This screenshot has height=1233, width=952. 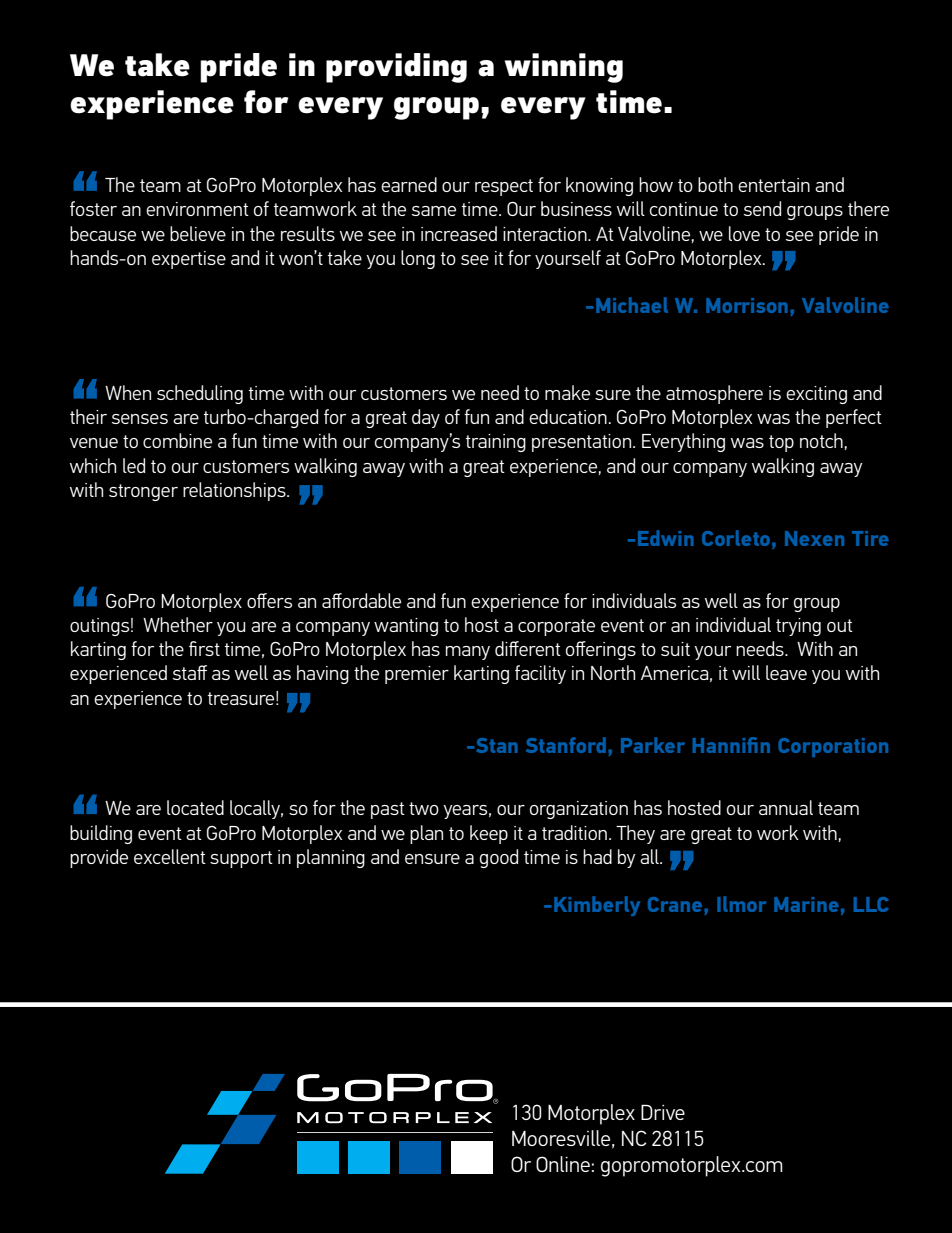 I want to click on Whether, so click(x=178, y=624).
